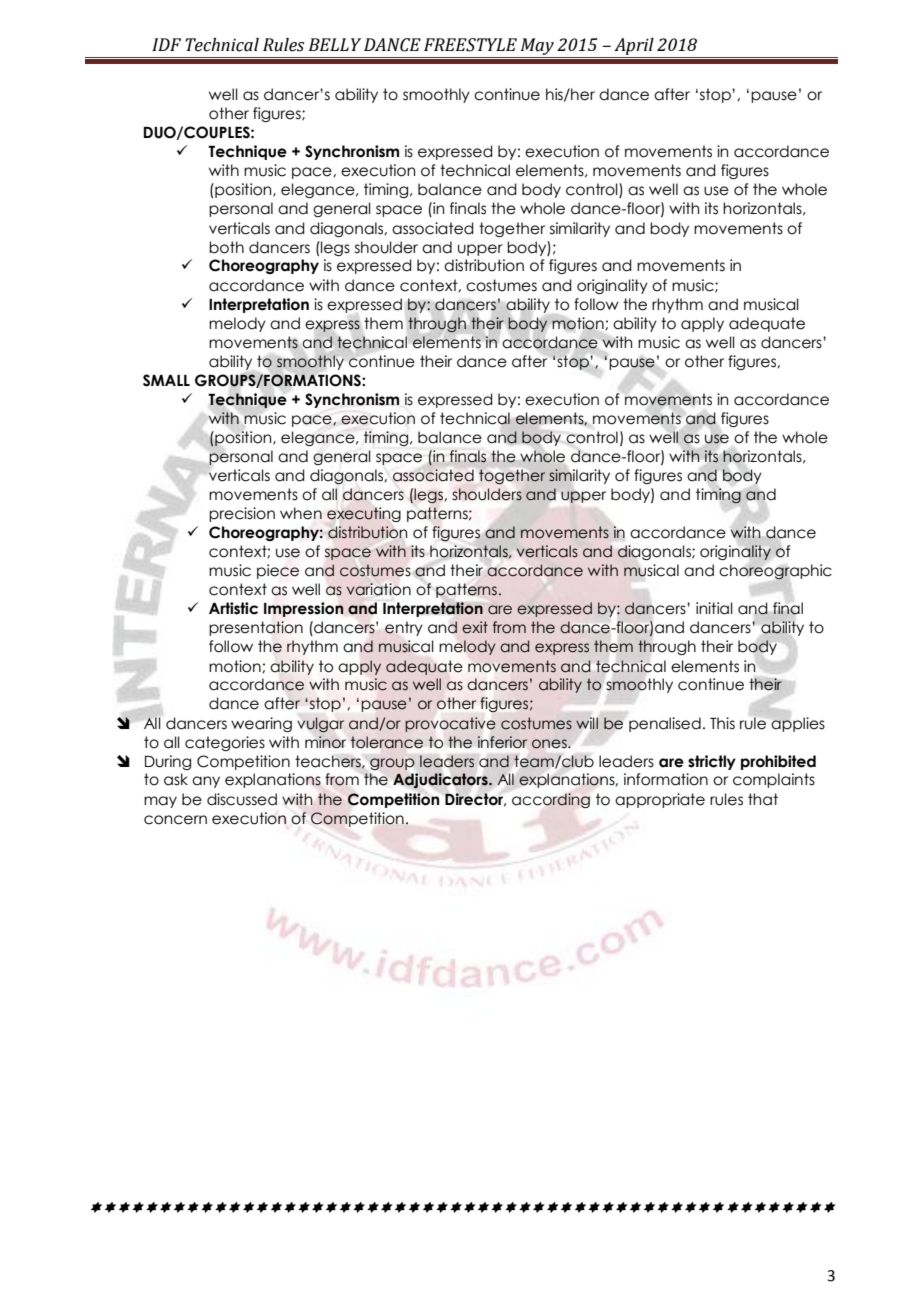 The image size is (924, 1307). Describe the element at coordinates (278, 571) in the screenshot. I see `piece` at that location.
